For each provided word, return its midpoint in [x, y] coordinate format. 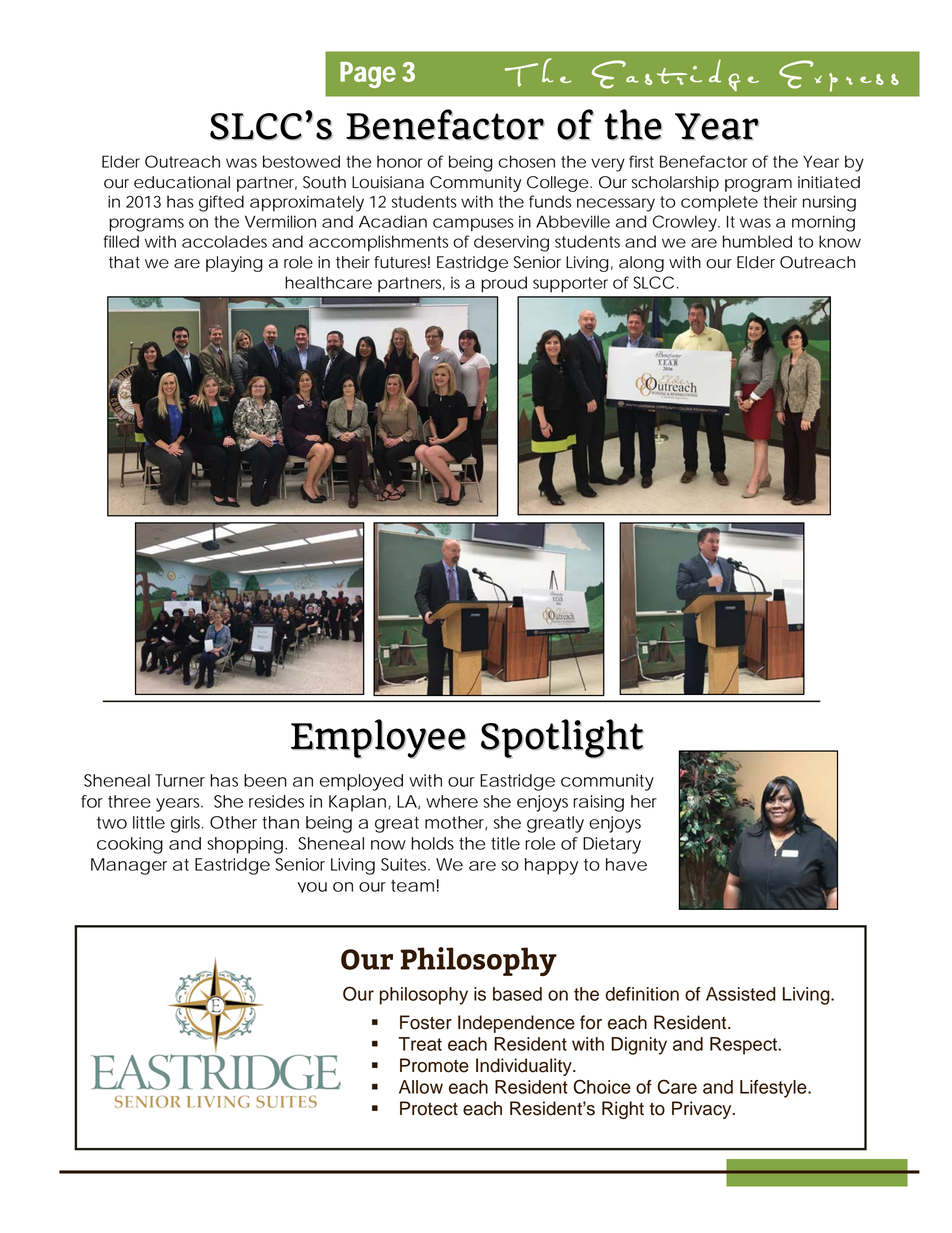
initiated [829, 182]
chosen [526, 161]
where [452, 801]
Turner [180, 780]
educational [182, 182]
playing [234, 264]
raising [598, 803]
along [641, 264]
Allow [421, 1087]
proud [504, 284]
